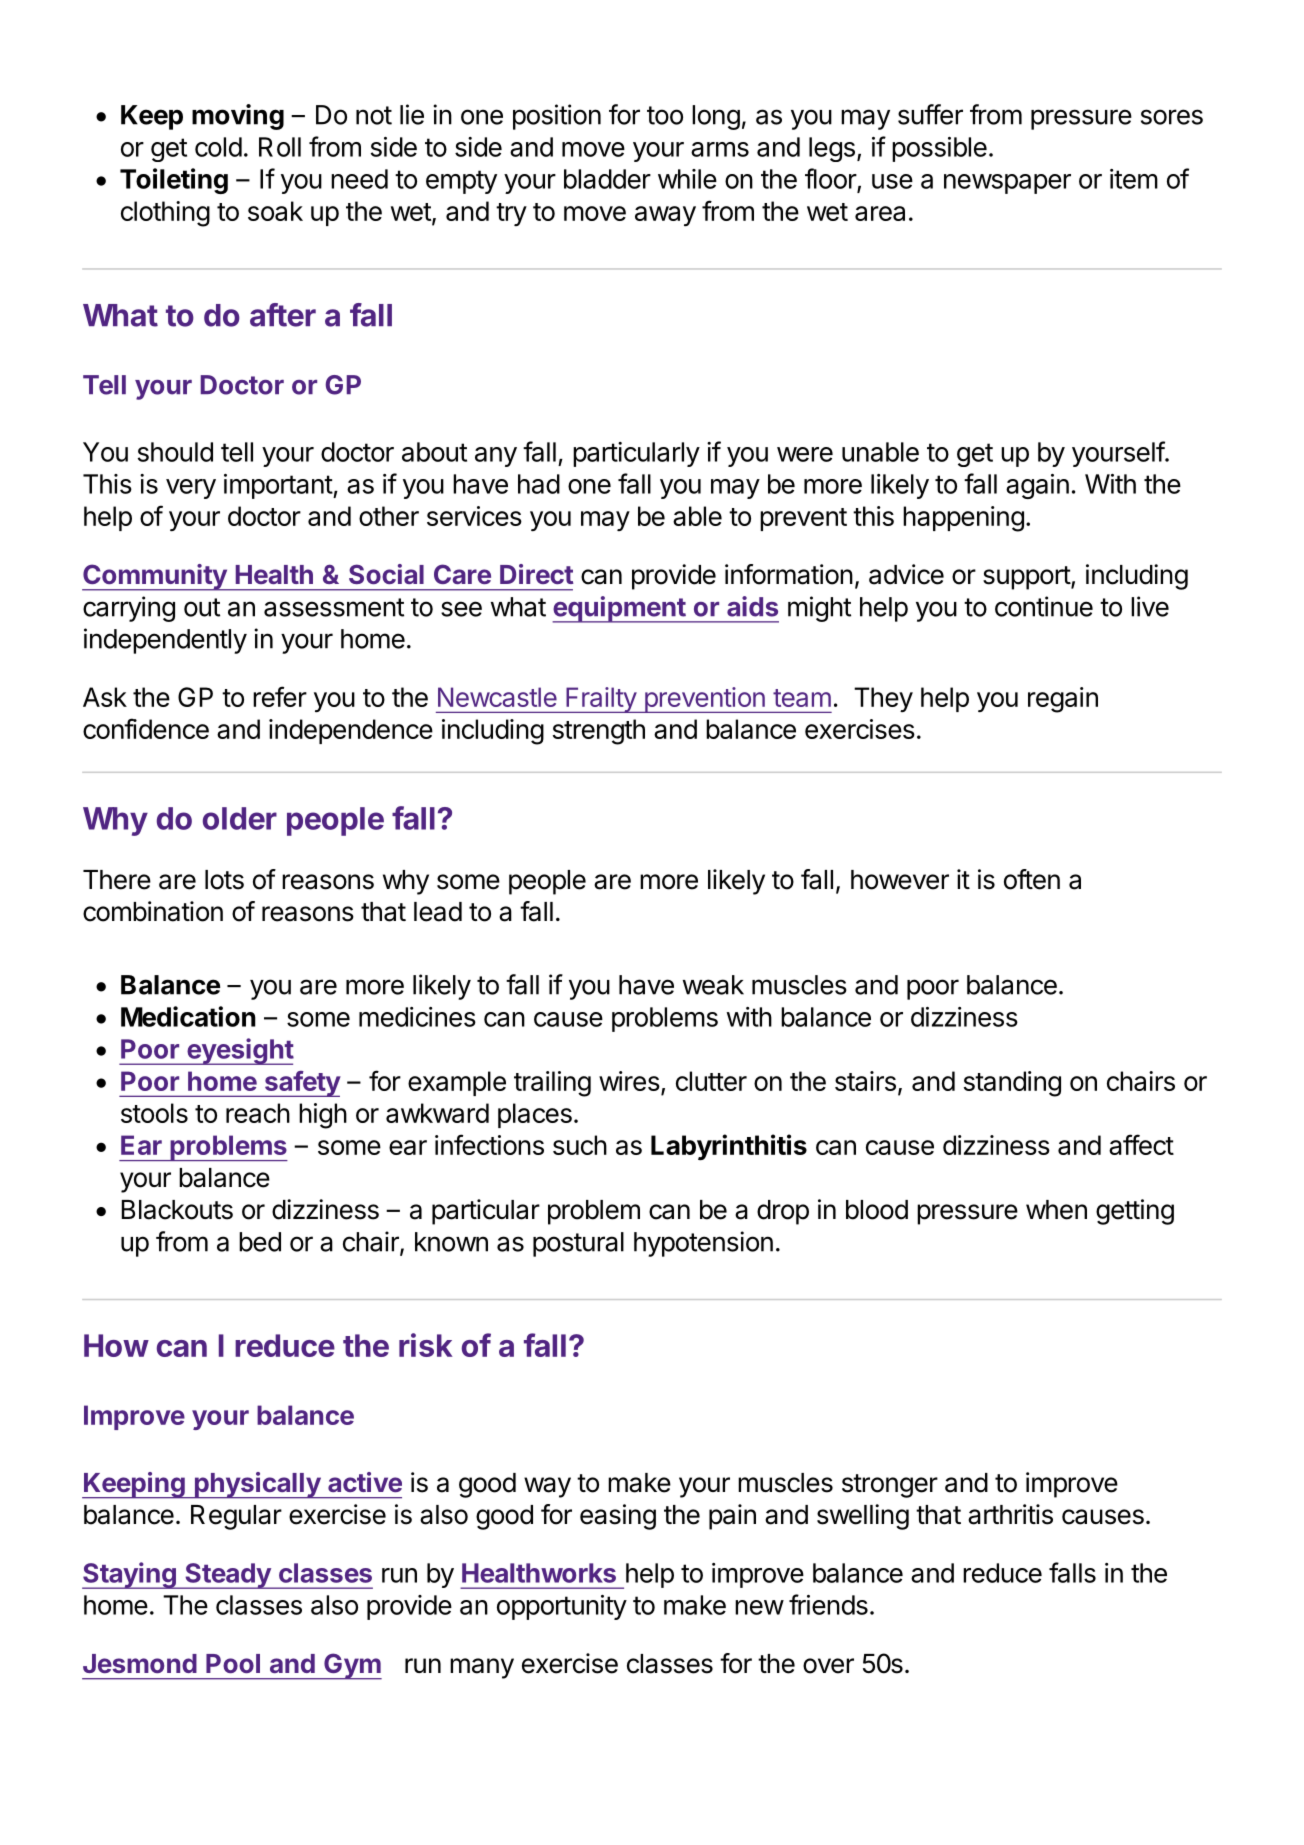 This page has width=1304, height=1845. What do you see at coordinates (1007, 184) in the page?
I see `newspaper` at bounding box center [1007, 184].
